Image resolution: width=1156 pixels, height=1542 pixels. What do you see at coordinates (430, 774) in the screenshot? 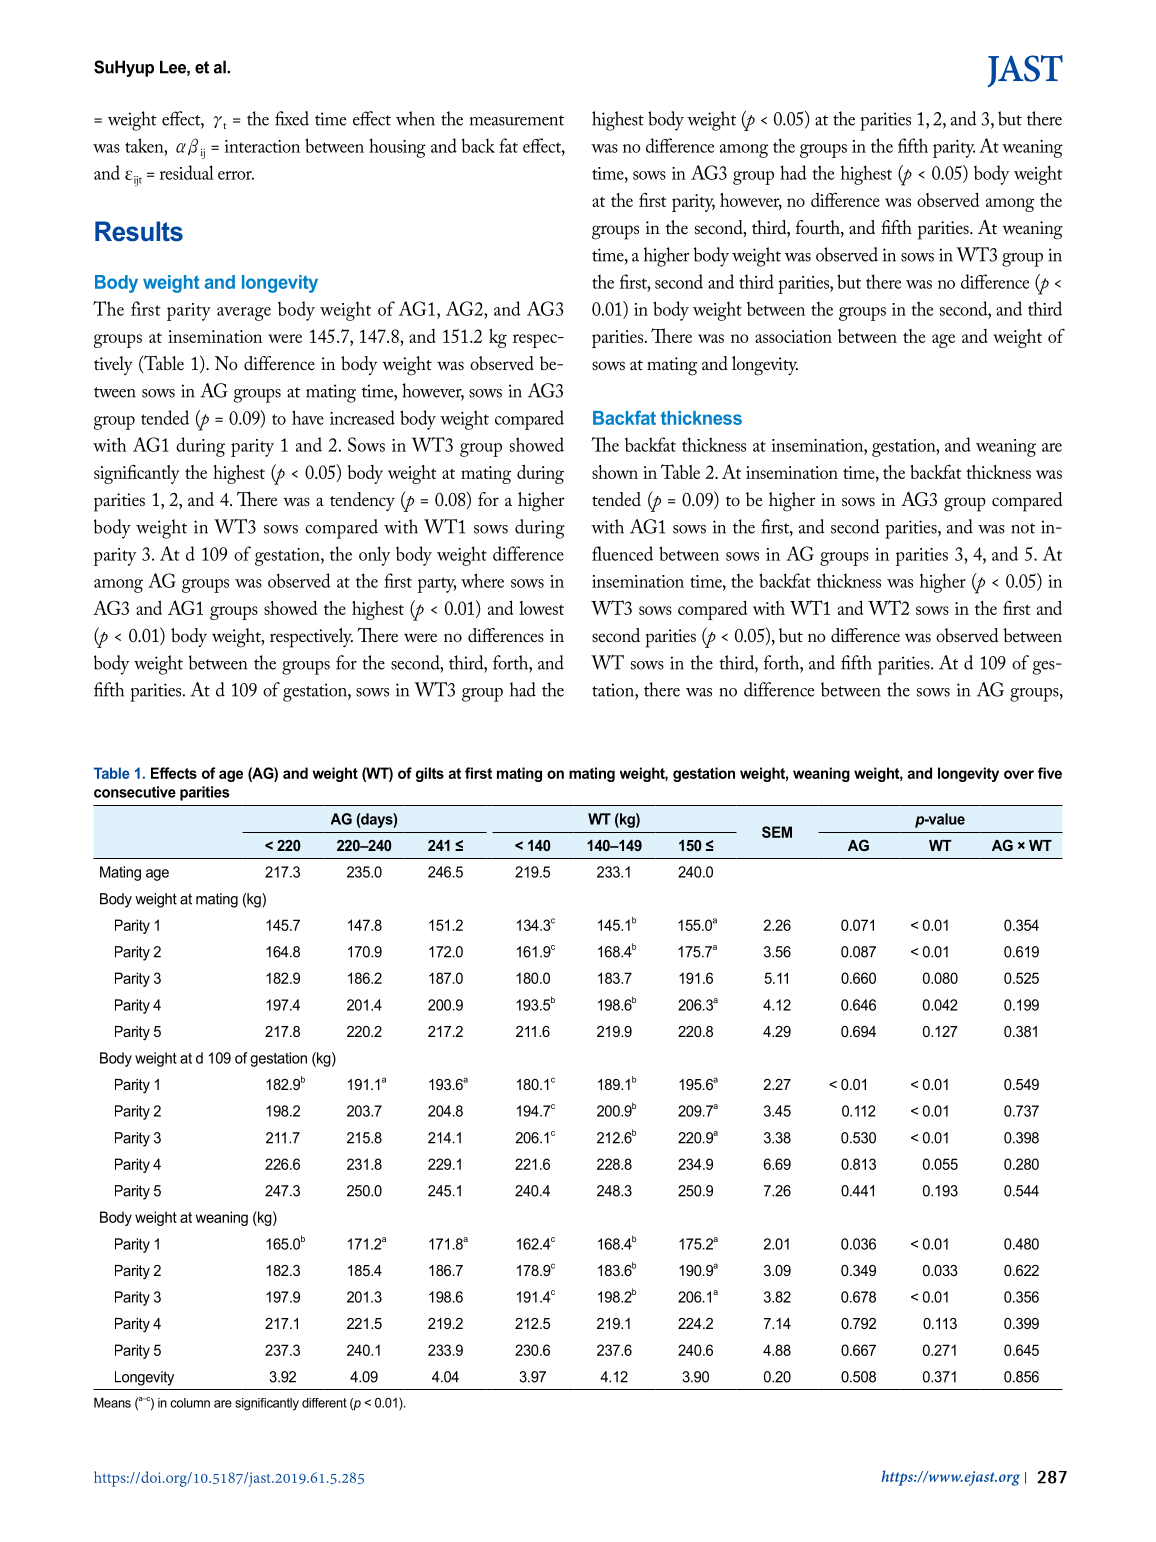
I see `gilts` at bounding box center [430, 774].
